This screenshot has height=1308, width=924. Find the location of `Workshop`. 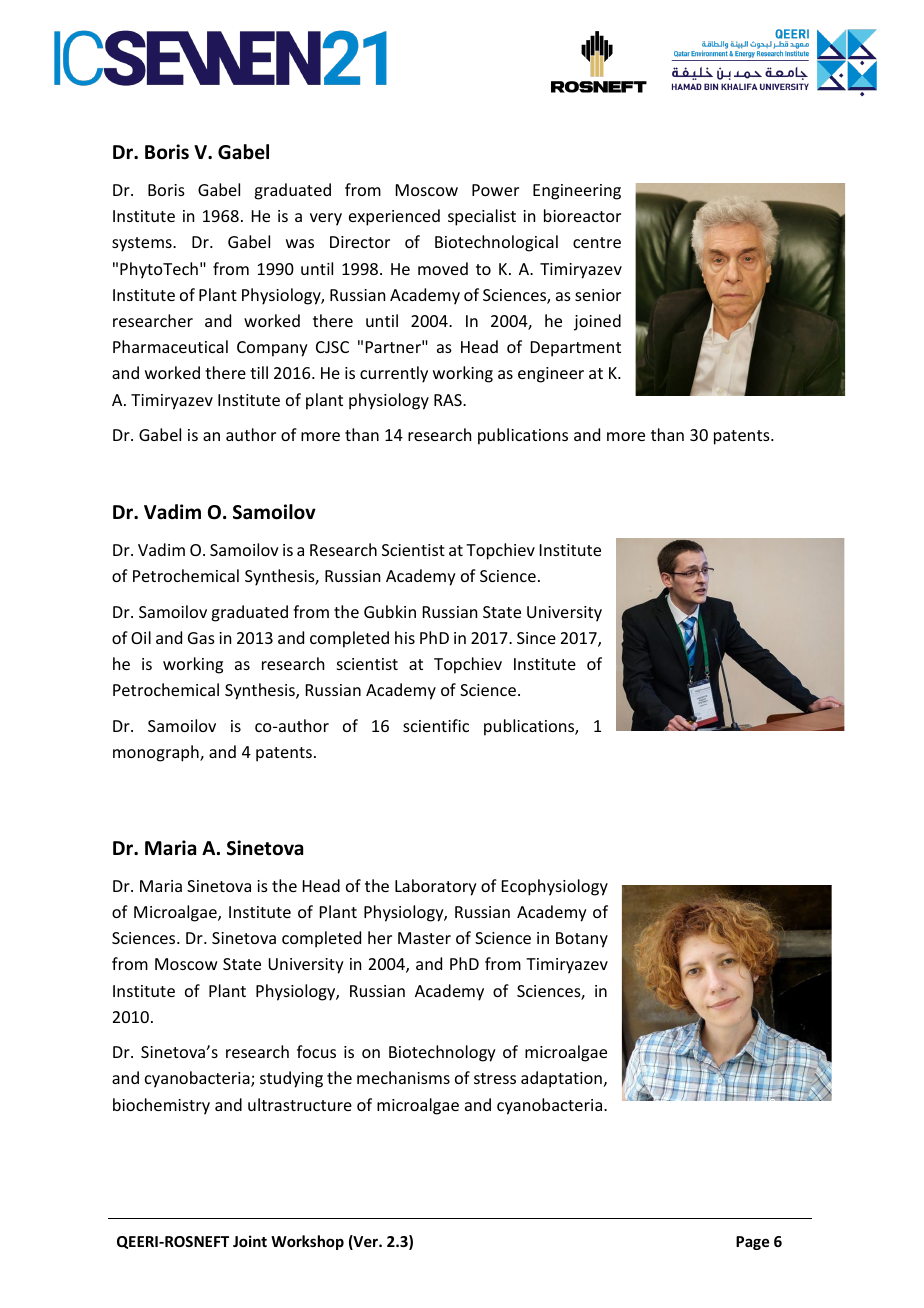

Workshop is located at coordinates (307, 1242).
